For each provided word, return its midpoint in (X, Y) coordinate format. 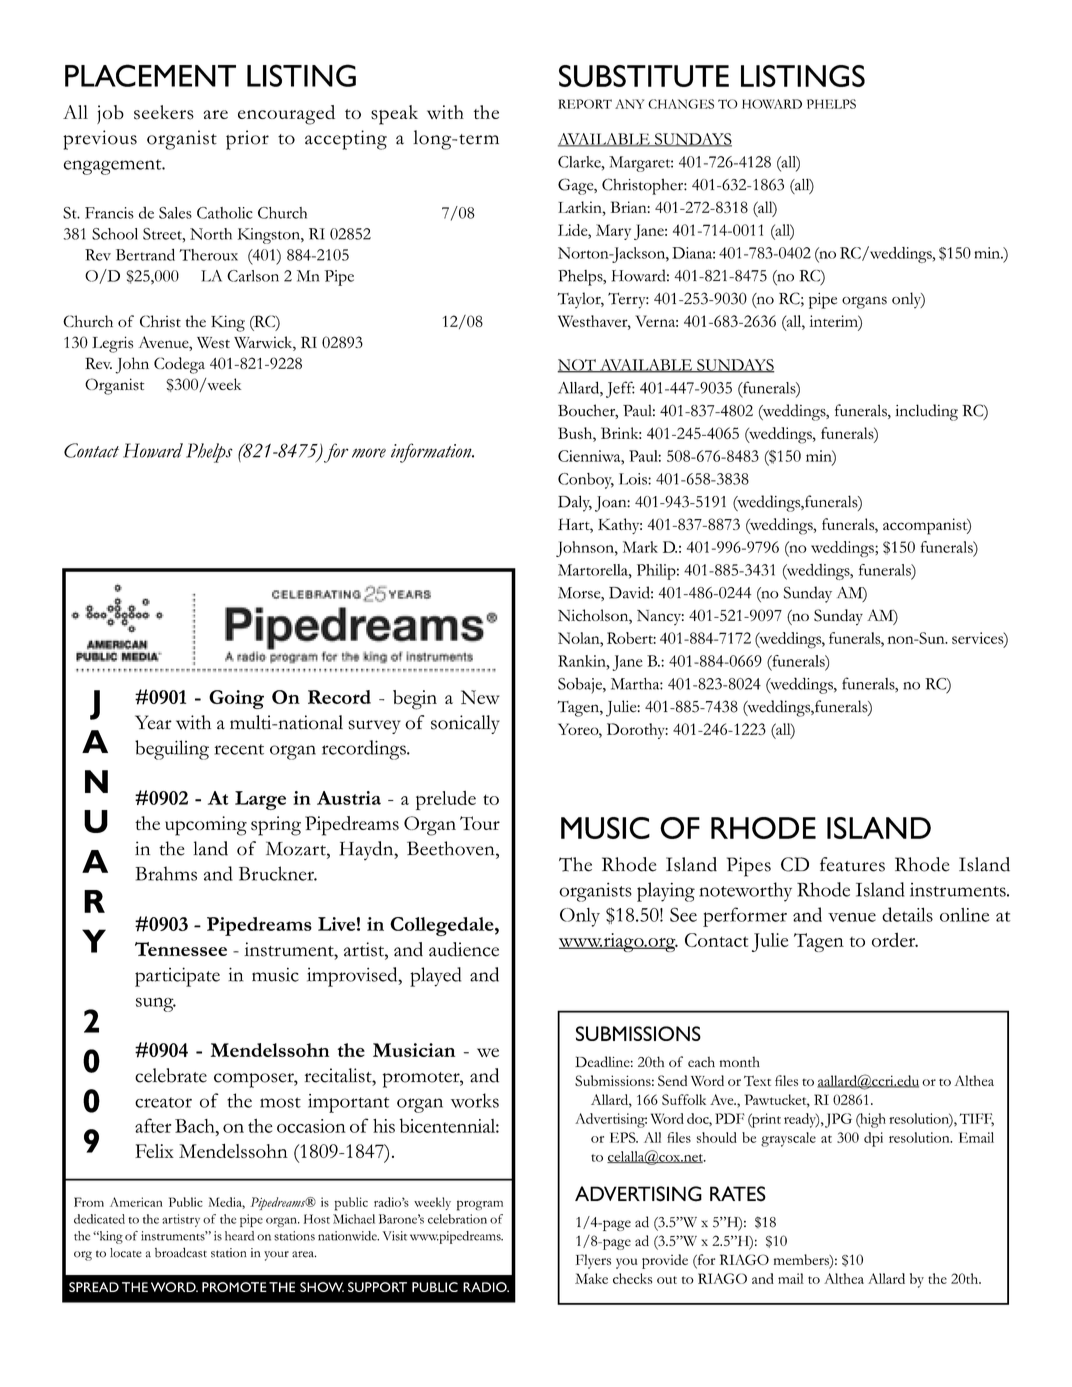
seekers (164, 112)
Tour (480, 823)
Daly (575, 503)
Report (585, 104)
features (852, 864)
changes (681, 104)
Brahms (166, 873)
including (926, 412)
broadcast (181, 1252)
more (369, 453)
